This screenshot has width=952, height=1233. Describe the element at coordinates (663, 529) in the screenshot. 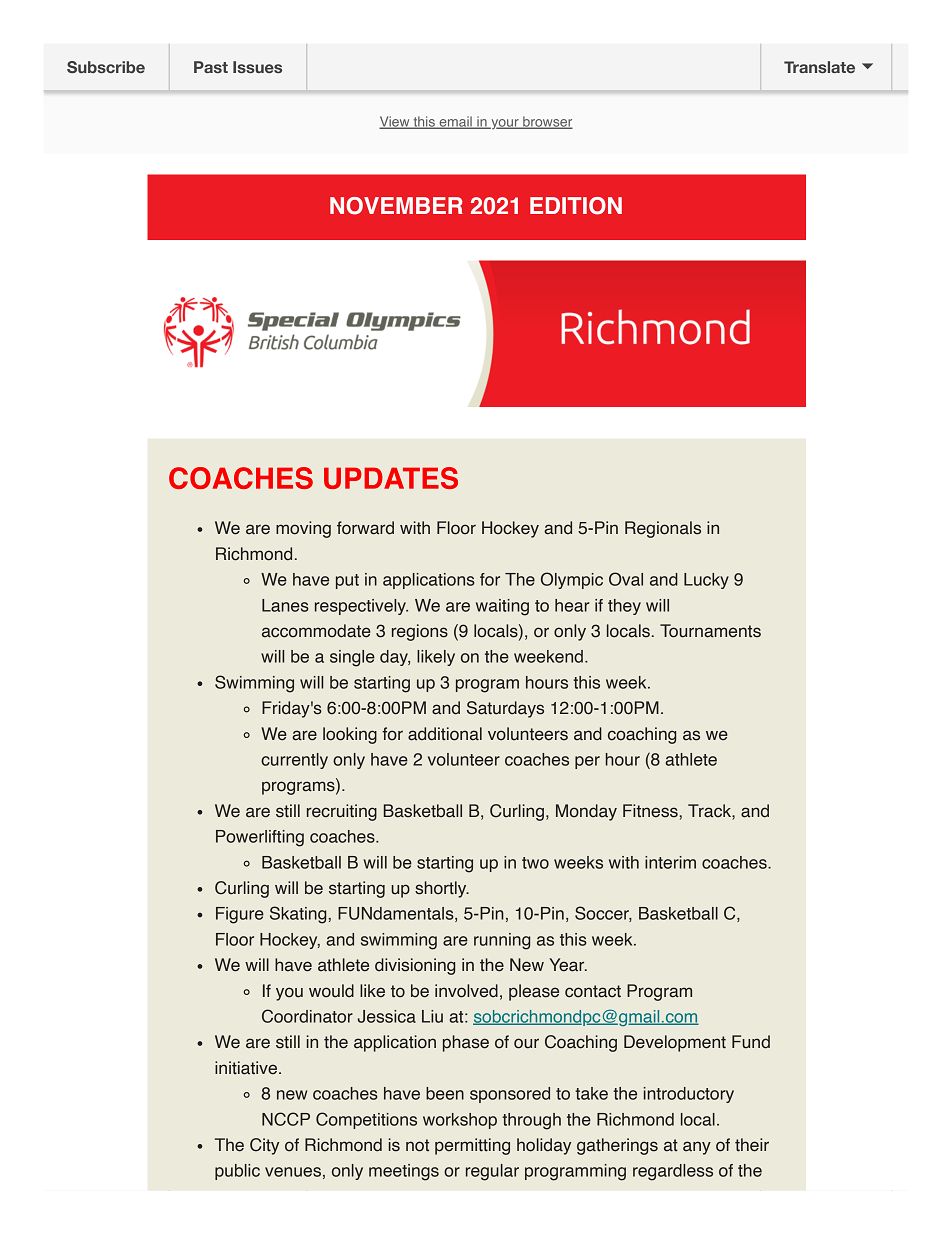

I see `Regionals` at that location.
